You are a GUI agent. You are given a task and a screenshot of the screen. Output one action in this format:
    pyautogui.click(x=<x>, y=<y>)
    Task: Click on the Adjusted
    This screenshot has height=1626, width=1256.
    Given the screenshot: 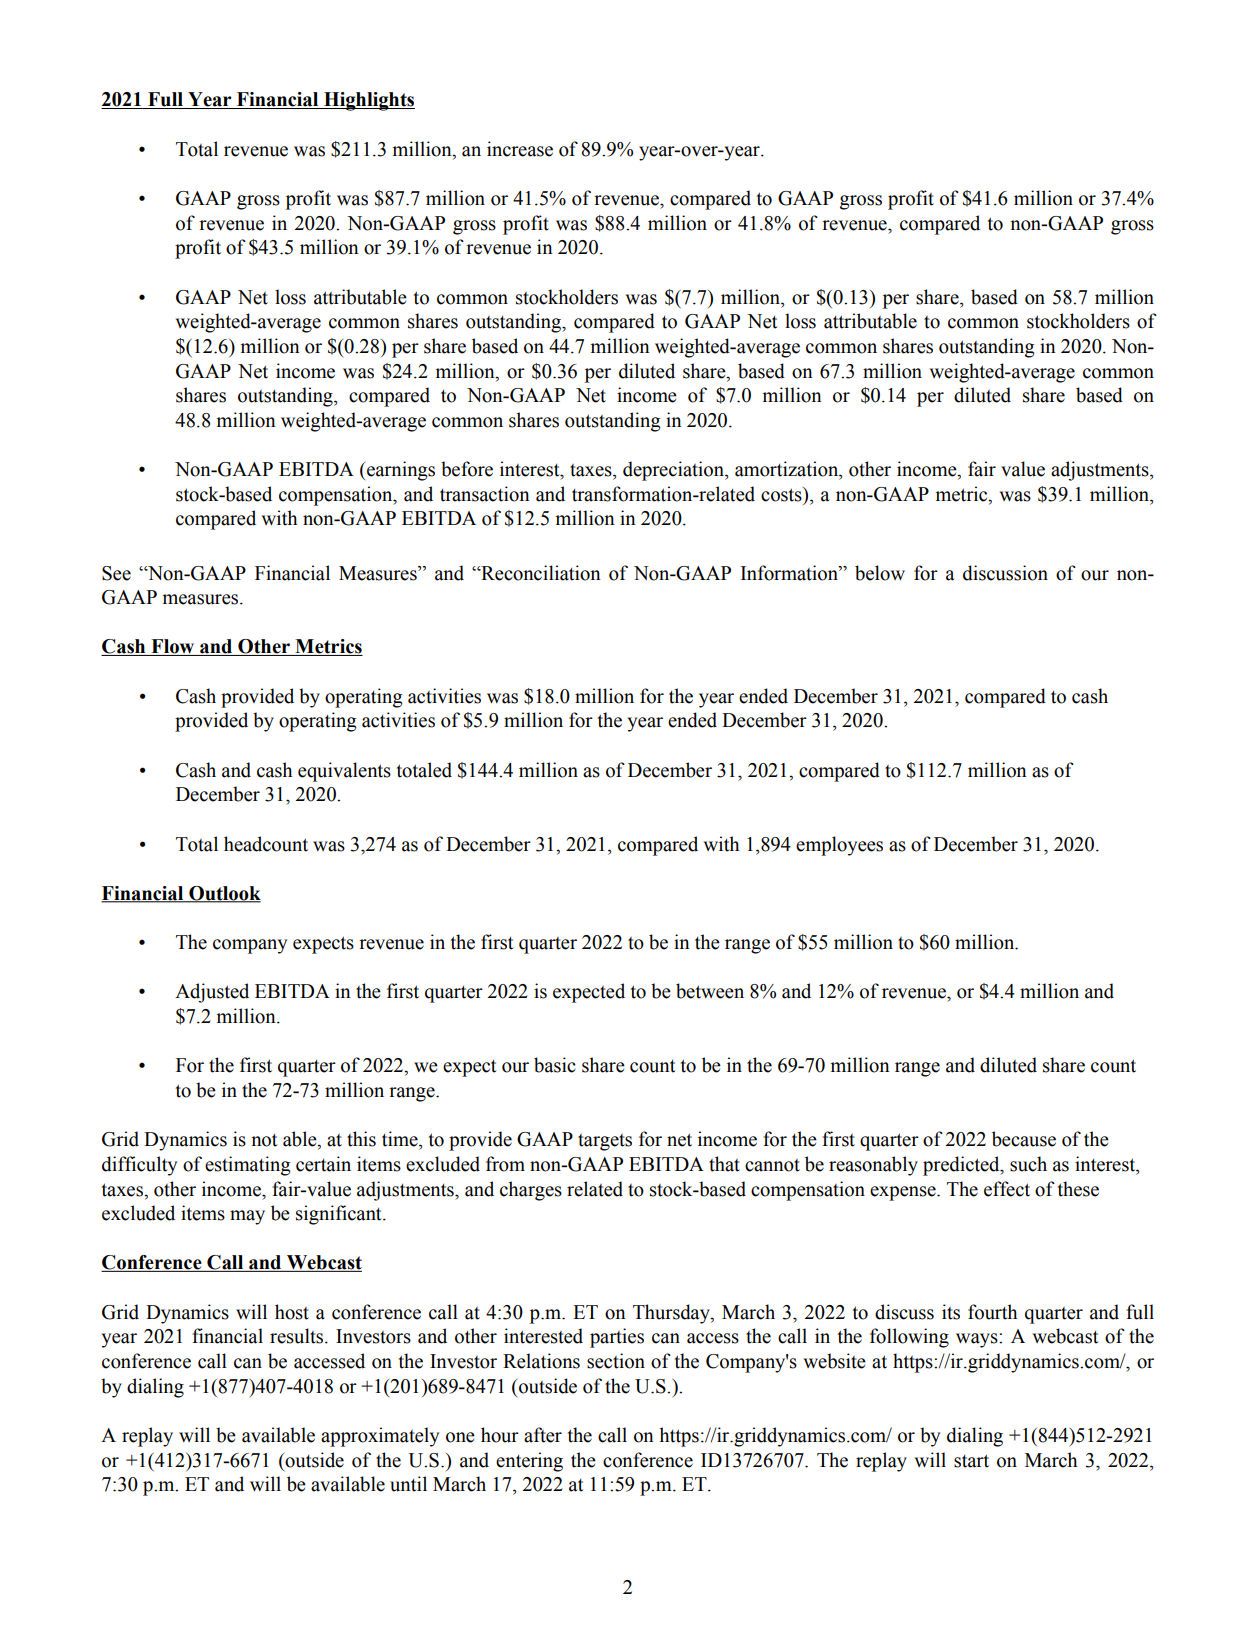 What is the action you would take?
    pyautogui.click(x=212, y=993)
